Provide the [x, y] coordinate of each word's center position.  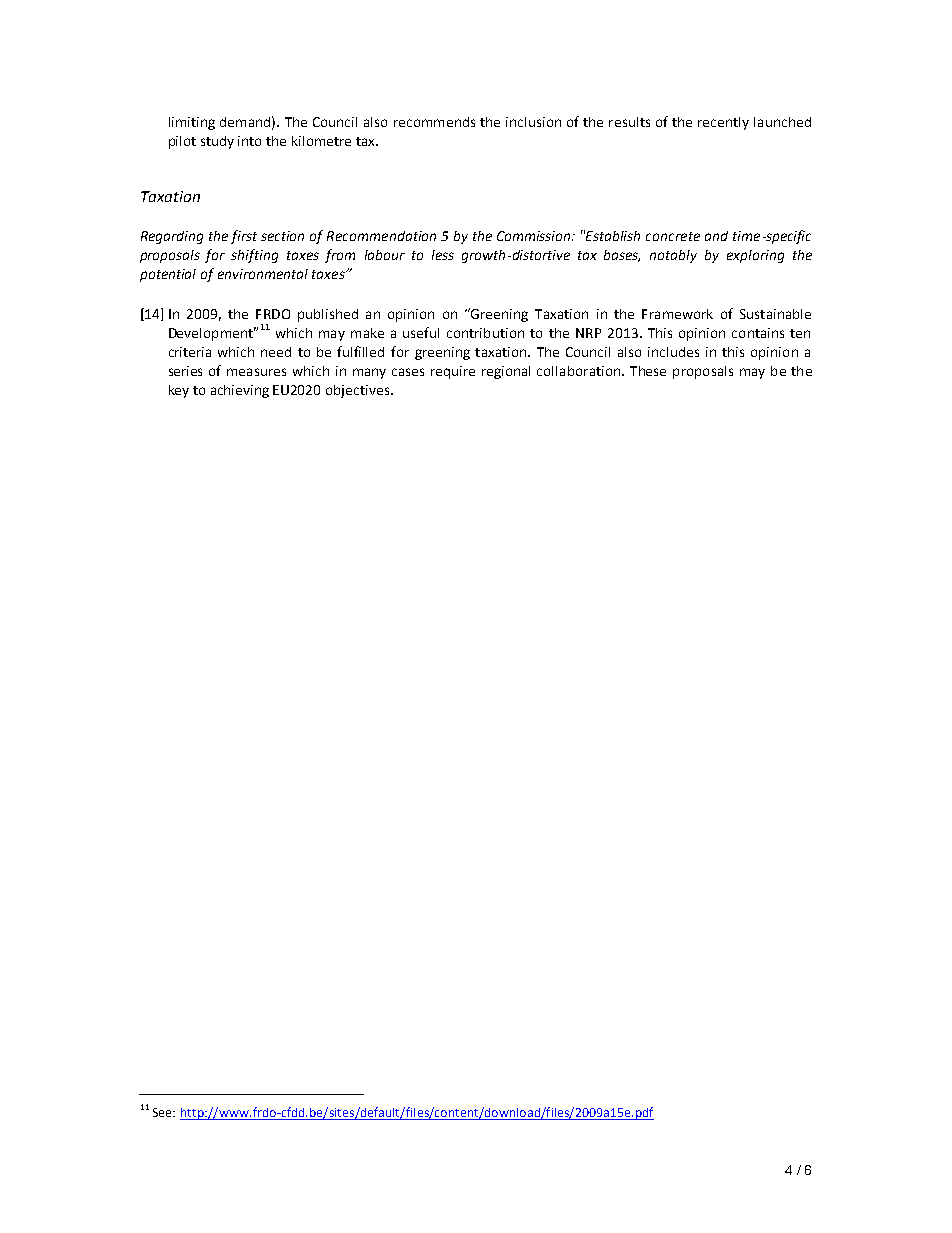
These [648, 371]
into [249, 141]
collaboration [578, 371]
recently [723, 123]
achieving [240, 391]
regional [506, 372]
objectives [359, 391]
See [163, 1112]
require [453, 372]
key [179, 391]
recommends [434, 122]
